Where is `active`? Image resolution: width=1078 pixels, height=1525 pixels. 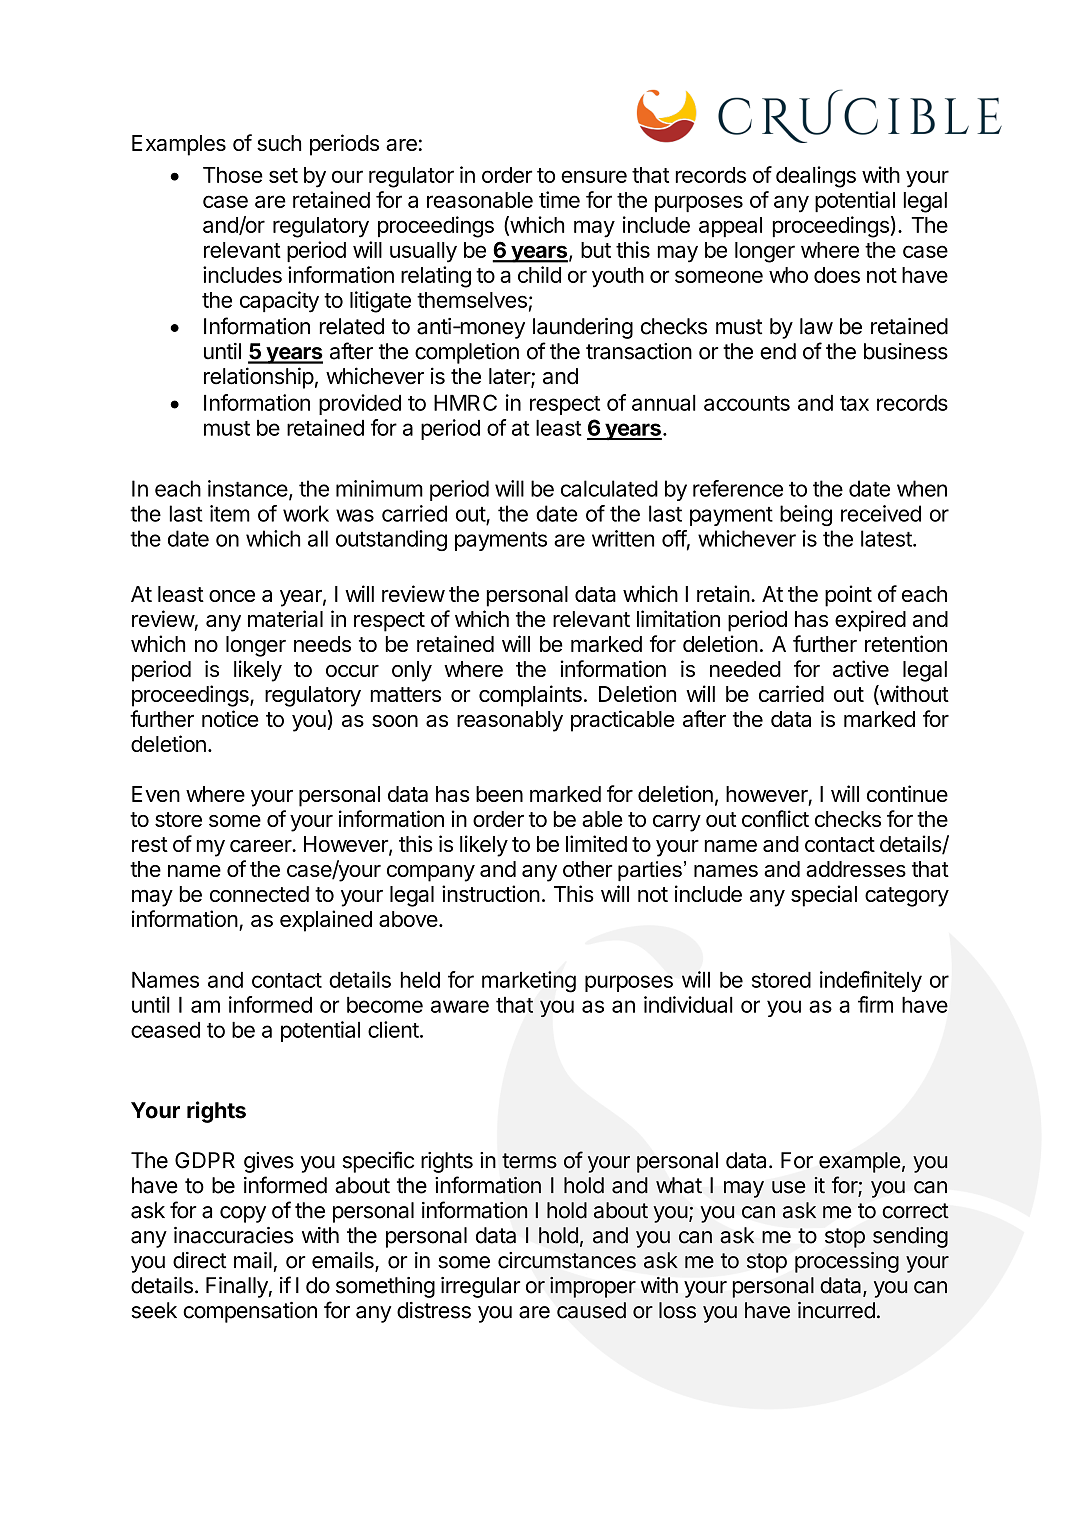
active is located at coordinates (861, 668).
